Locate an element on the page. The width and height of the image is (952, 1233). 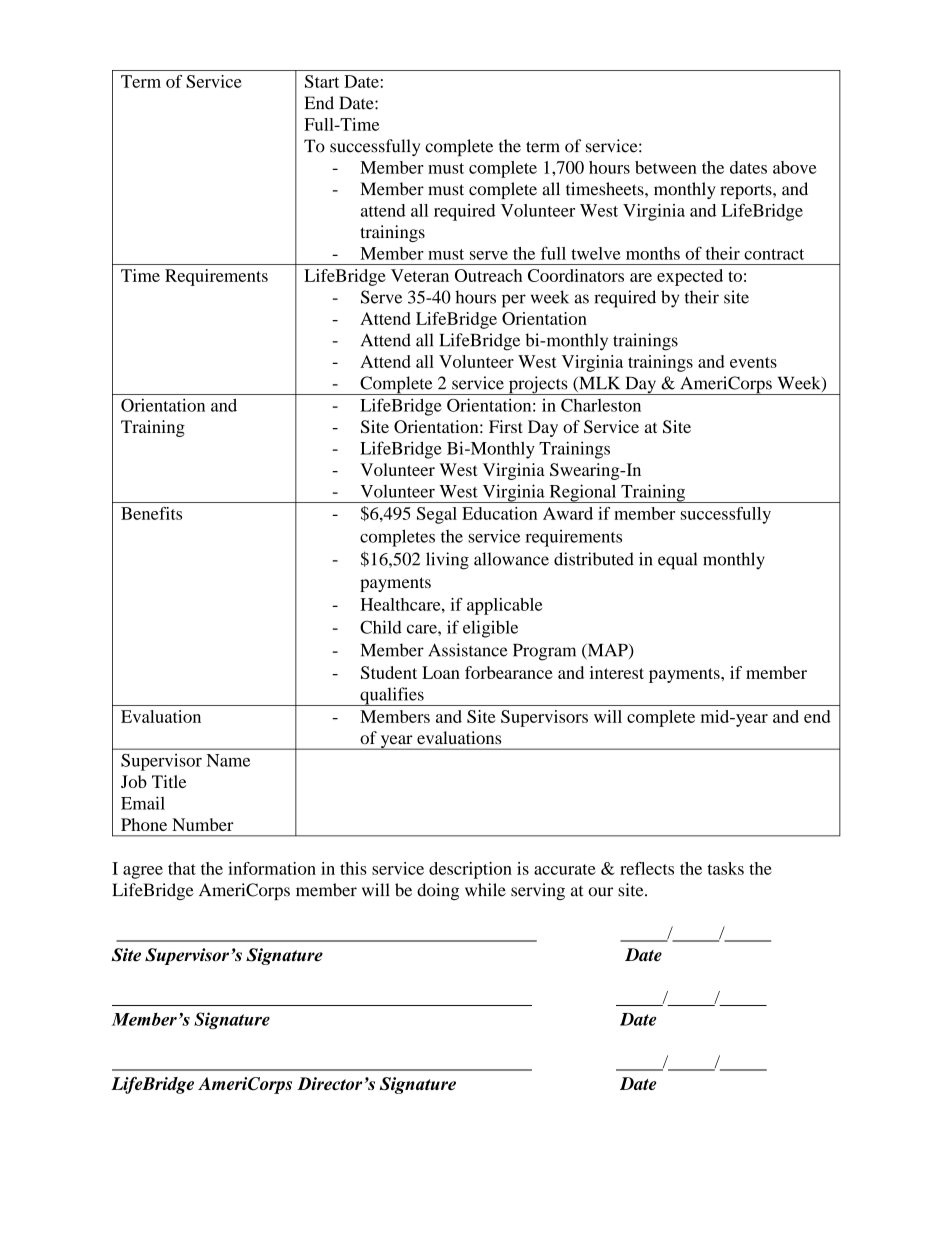
Segal is located at coordinates (437, 515).
